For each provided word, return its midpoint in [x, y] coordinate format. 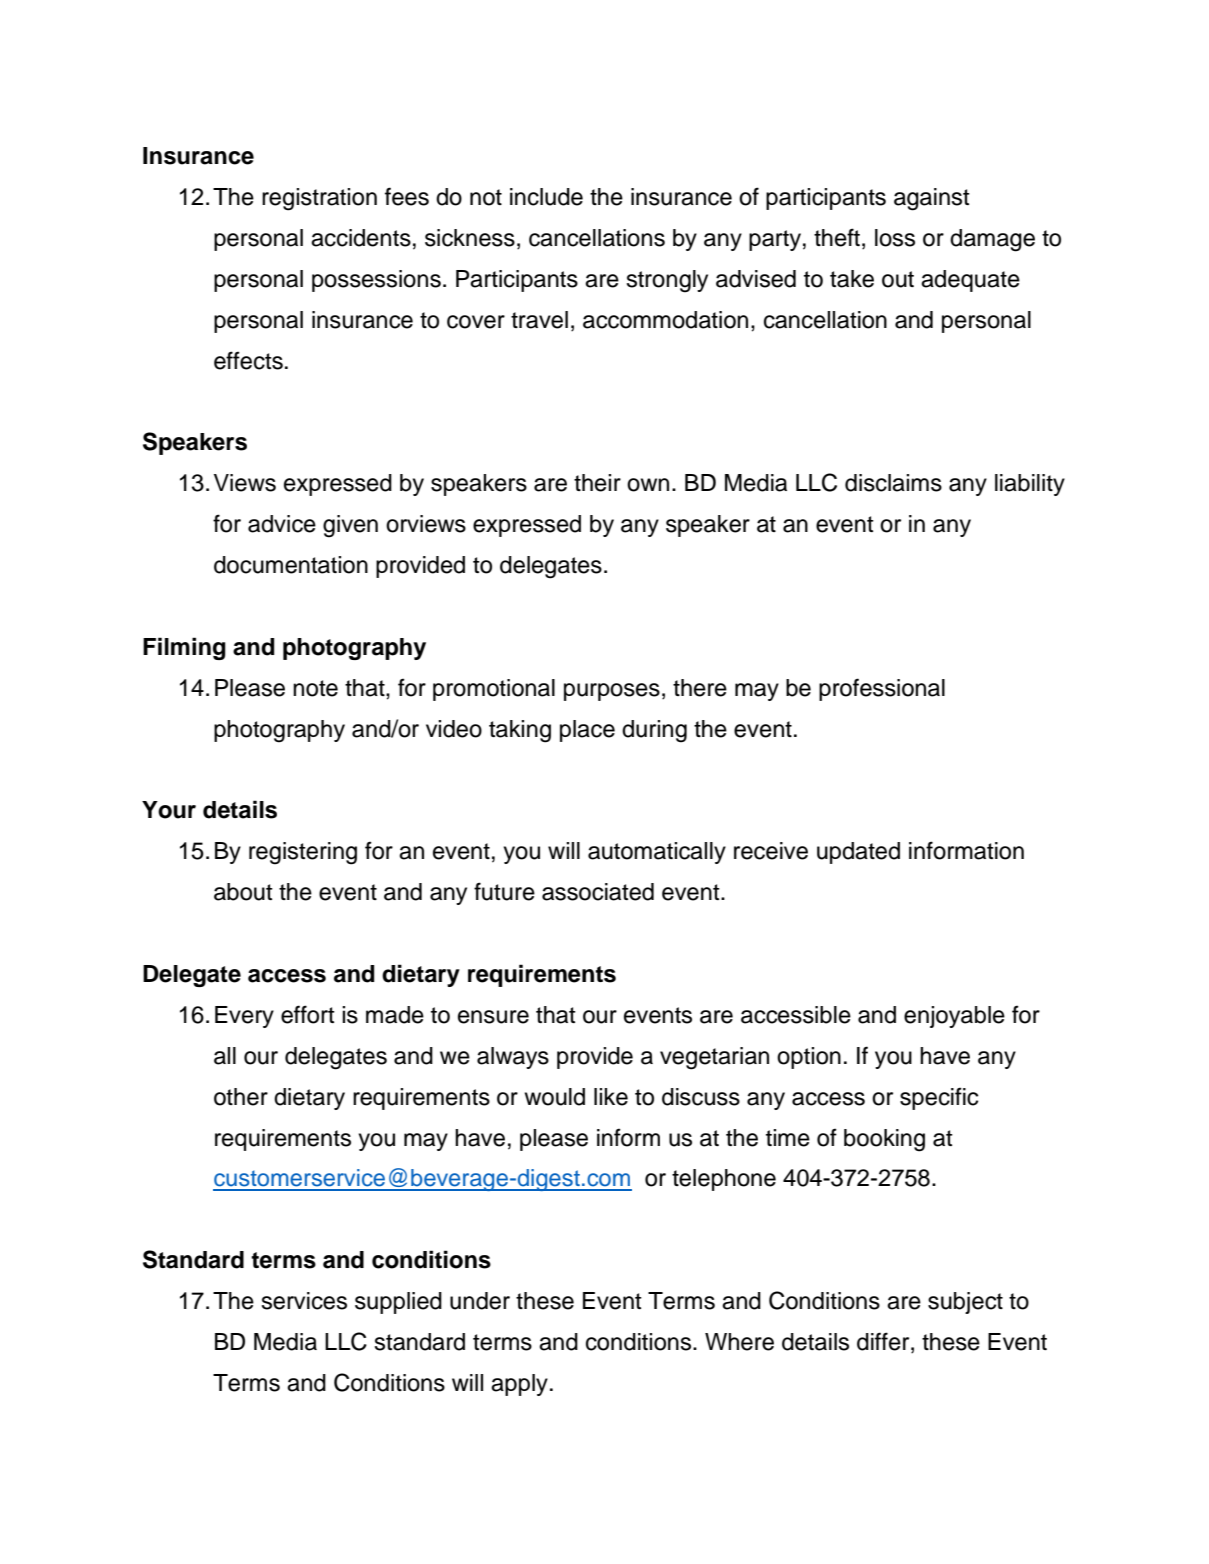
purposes [612, 692]
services [304, 1301]
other [241, 1097]
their [597, 483]
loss [895, 238]
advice [282, 524]
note [315, 688]
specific [939, 1098]
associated [598, 892]
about [243, 892]
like [611, 1097]
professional [882, 689]
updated [858, 853]
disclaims [893, 483]
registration [319, 199]
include [546, 197]
